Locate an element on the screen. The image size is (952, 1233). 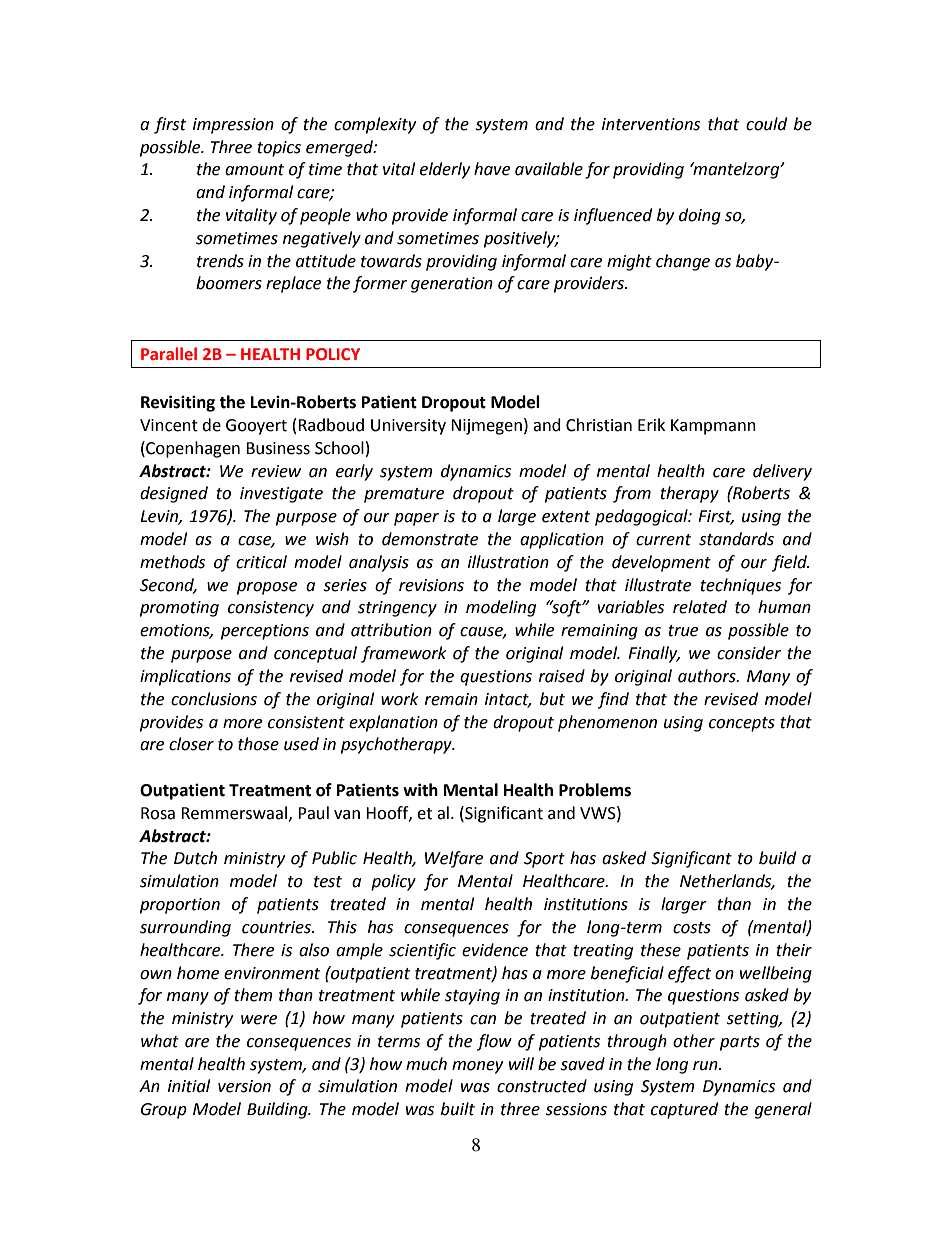
revisions is located at coordinates (431, 585).
